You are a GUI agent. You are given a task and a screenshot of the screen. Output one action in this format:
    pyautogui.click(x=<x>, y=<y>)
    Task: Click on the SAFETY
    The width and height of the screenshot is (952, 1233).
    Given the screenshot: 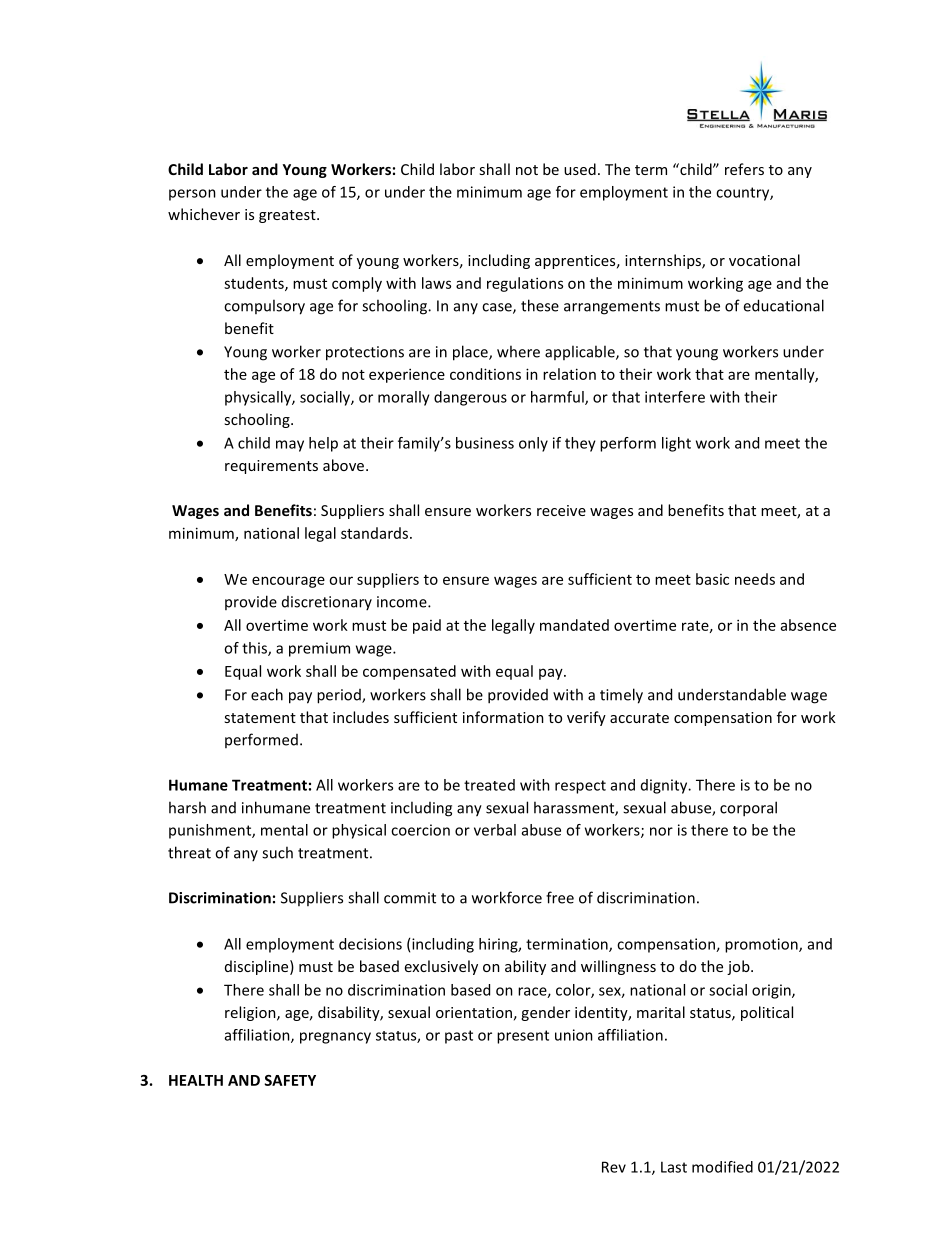 What is the action you would take?
    pyautogui.click(x=290, y=1080)
